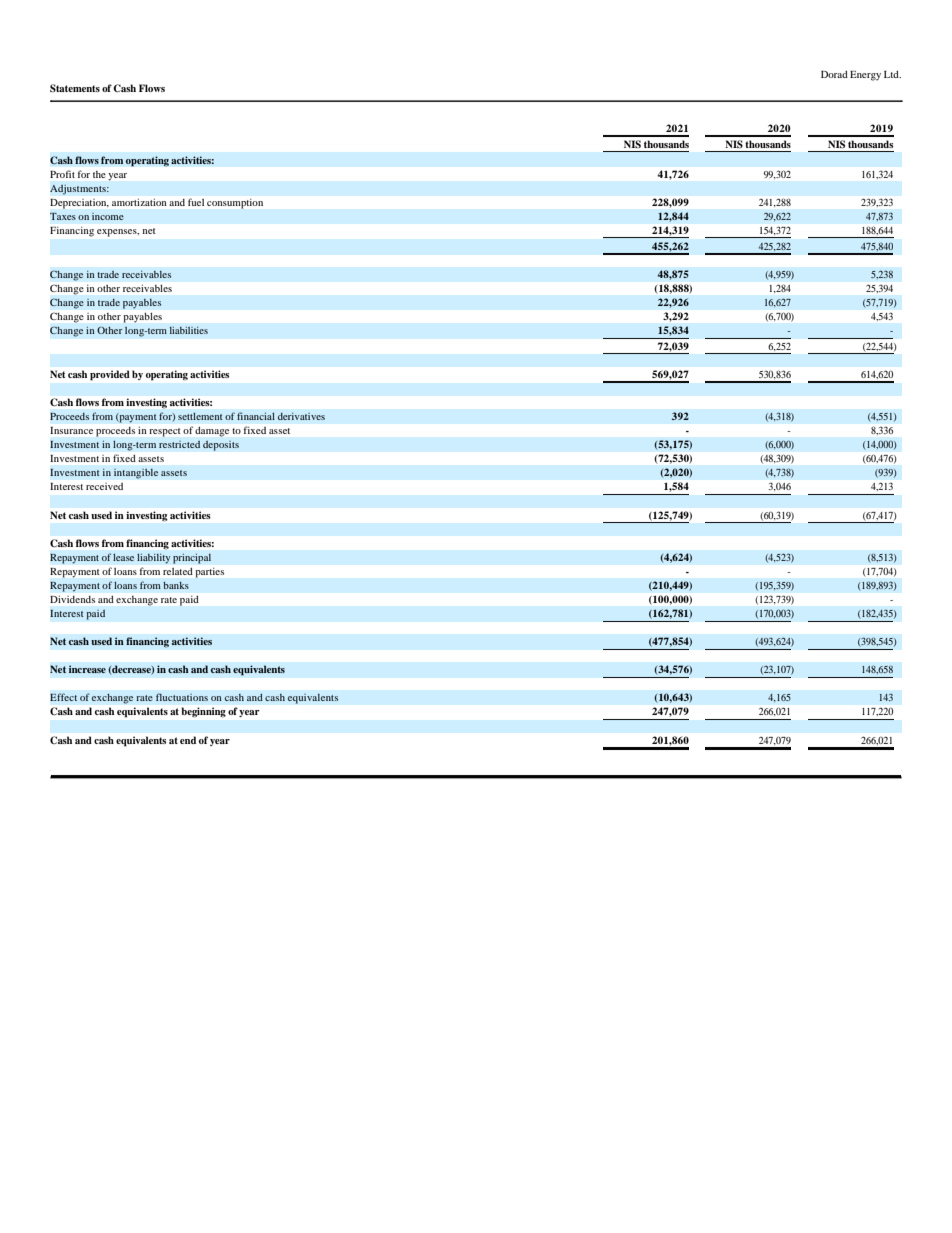  Describe the element at coordinates (210, 573) in the screenshot. I see `parties` at that location.
